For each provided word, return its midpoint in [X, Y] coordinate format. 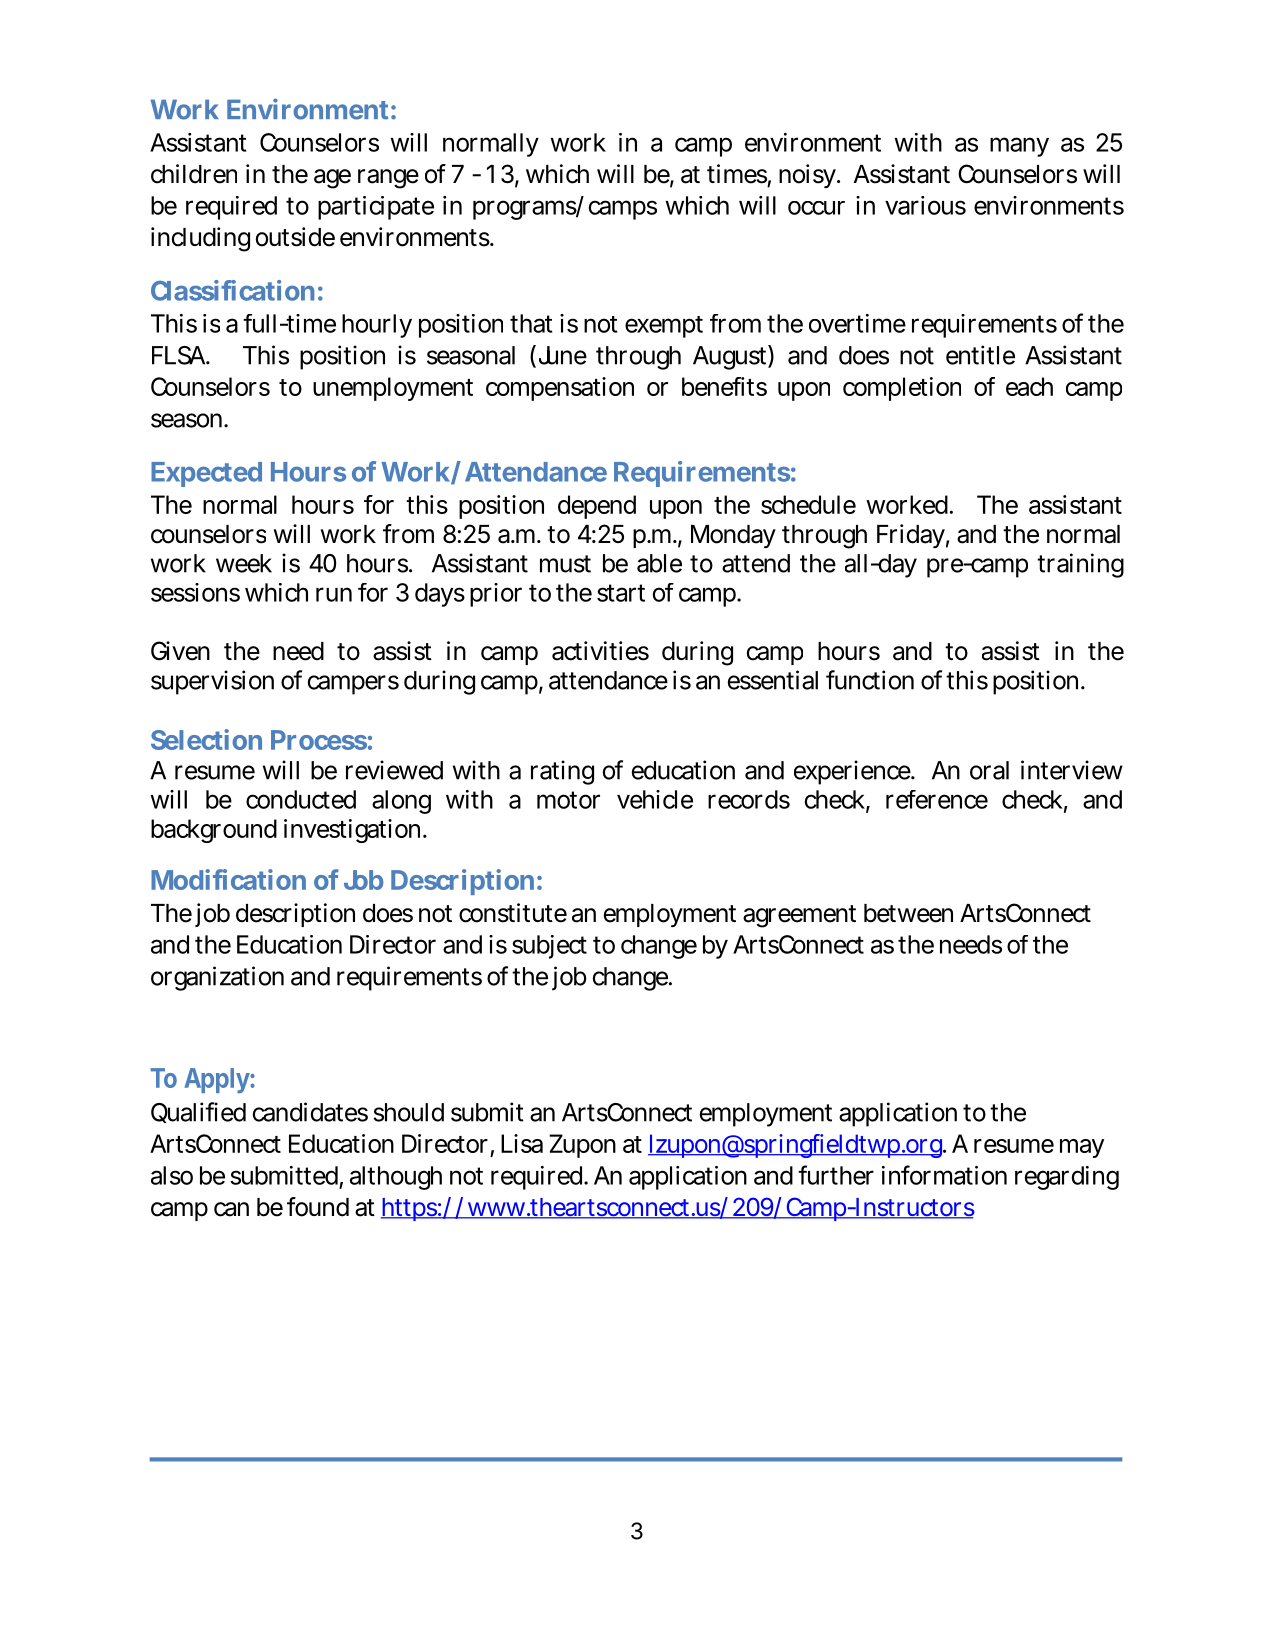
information [944, 1175]
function [870, 680]
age [332, 179]
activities [600, 651]
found [318, 1207]
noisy [809, 176]
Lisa [522, 1143]
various [925, 205]
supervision [212, 682]
